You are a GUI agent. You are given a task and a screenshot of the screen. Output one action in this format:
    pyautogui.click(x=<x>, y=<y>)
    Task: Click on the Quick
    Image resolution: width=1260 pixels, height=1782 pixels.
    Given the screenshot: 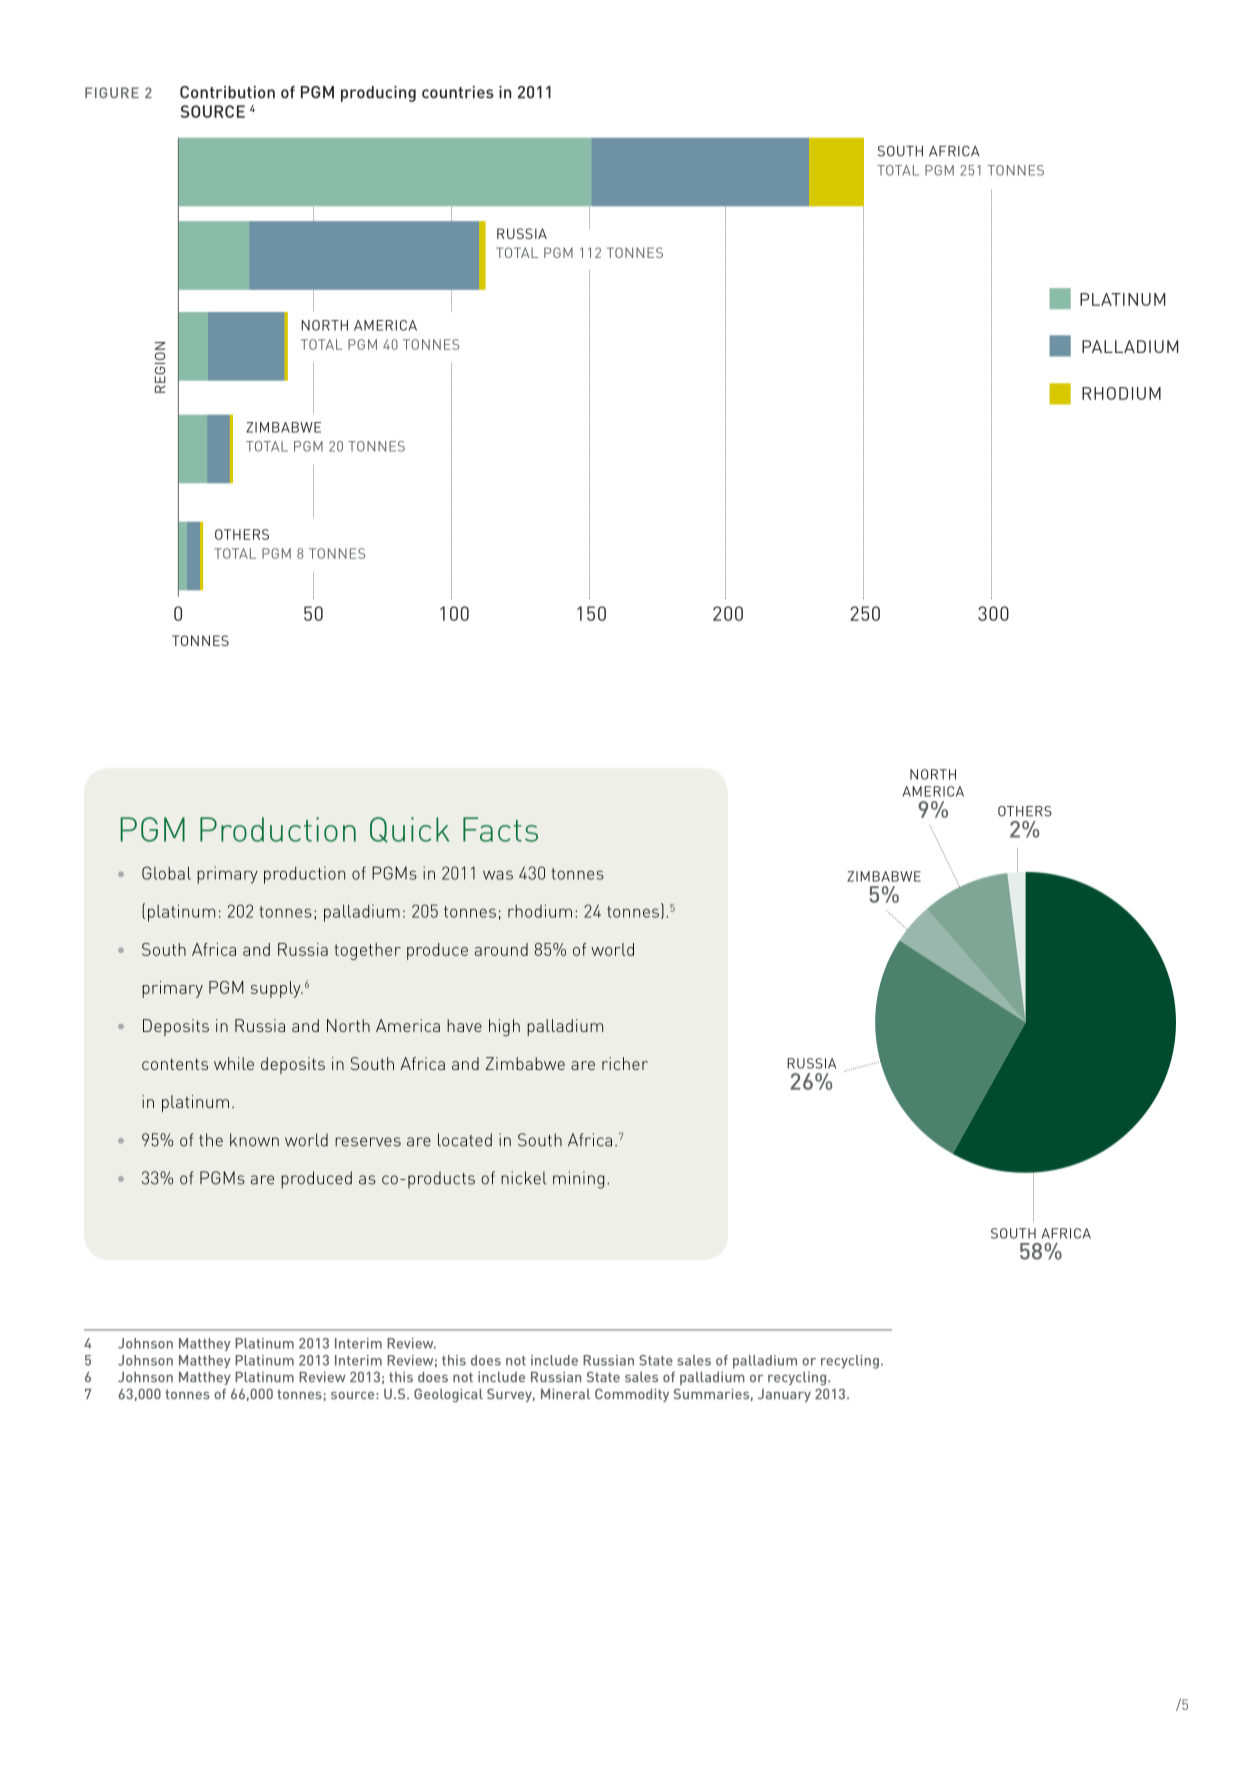 What is the action you would take?
    pyautogui.click(x=410, y=830)
